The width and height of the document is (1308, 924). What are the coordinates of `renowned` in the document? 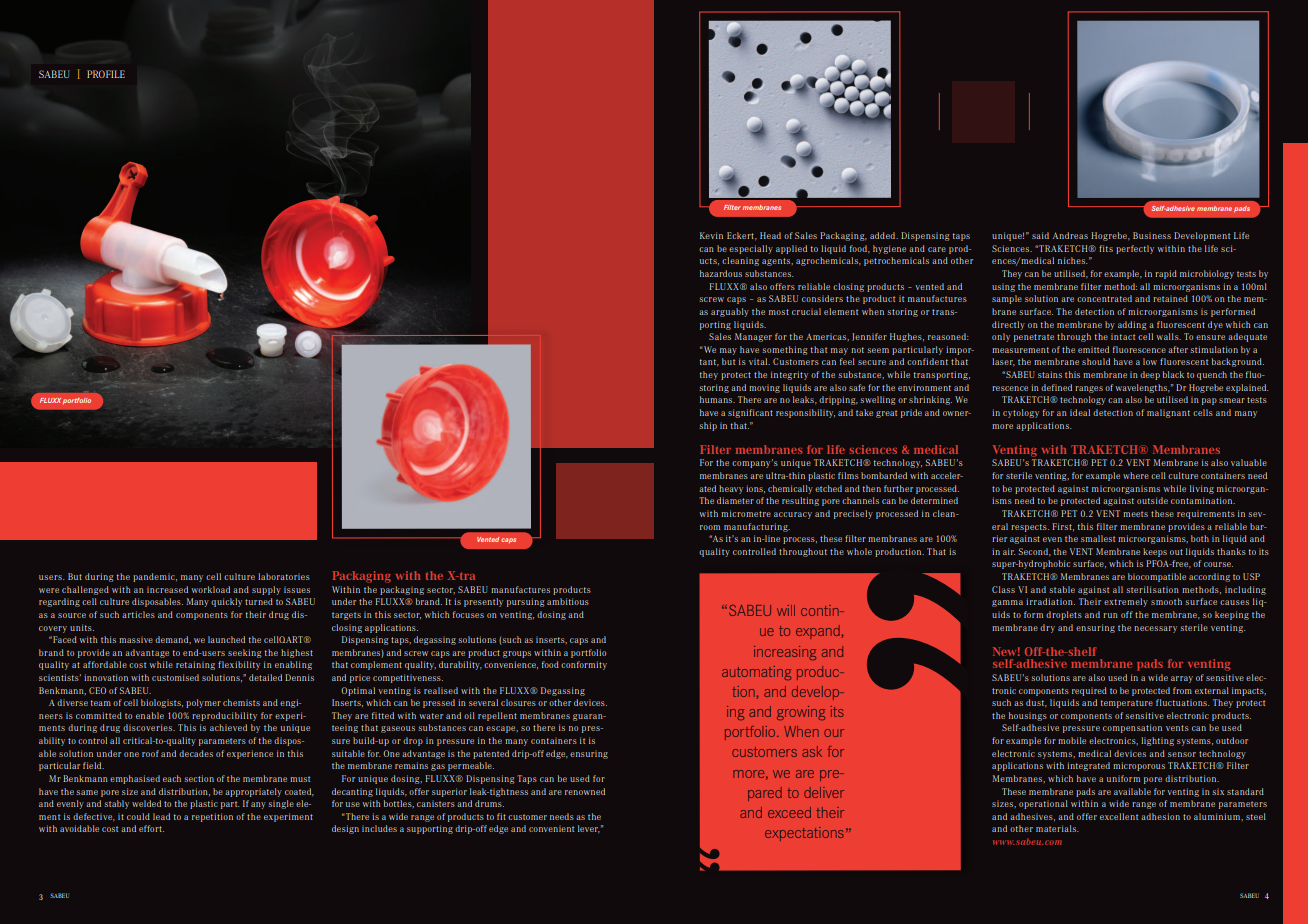 It's located at (585, 791).
